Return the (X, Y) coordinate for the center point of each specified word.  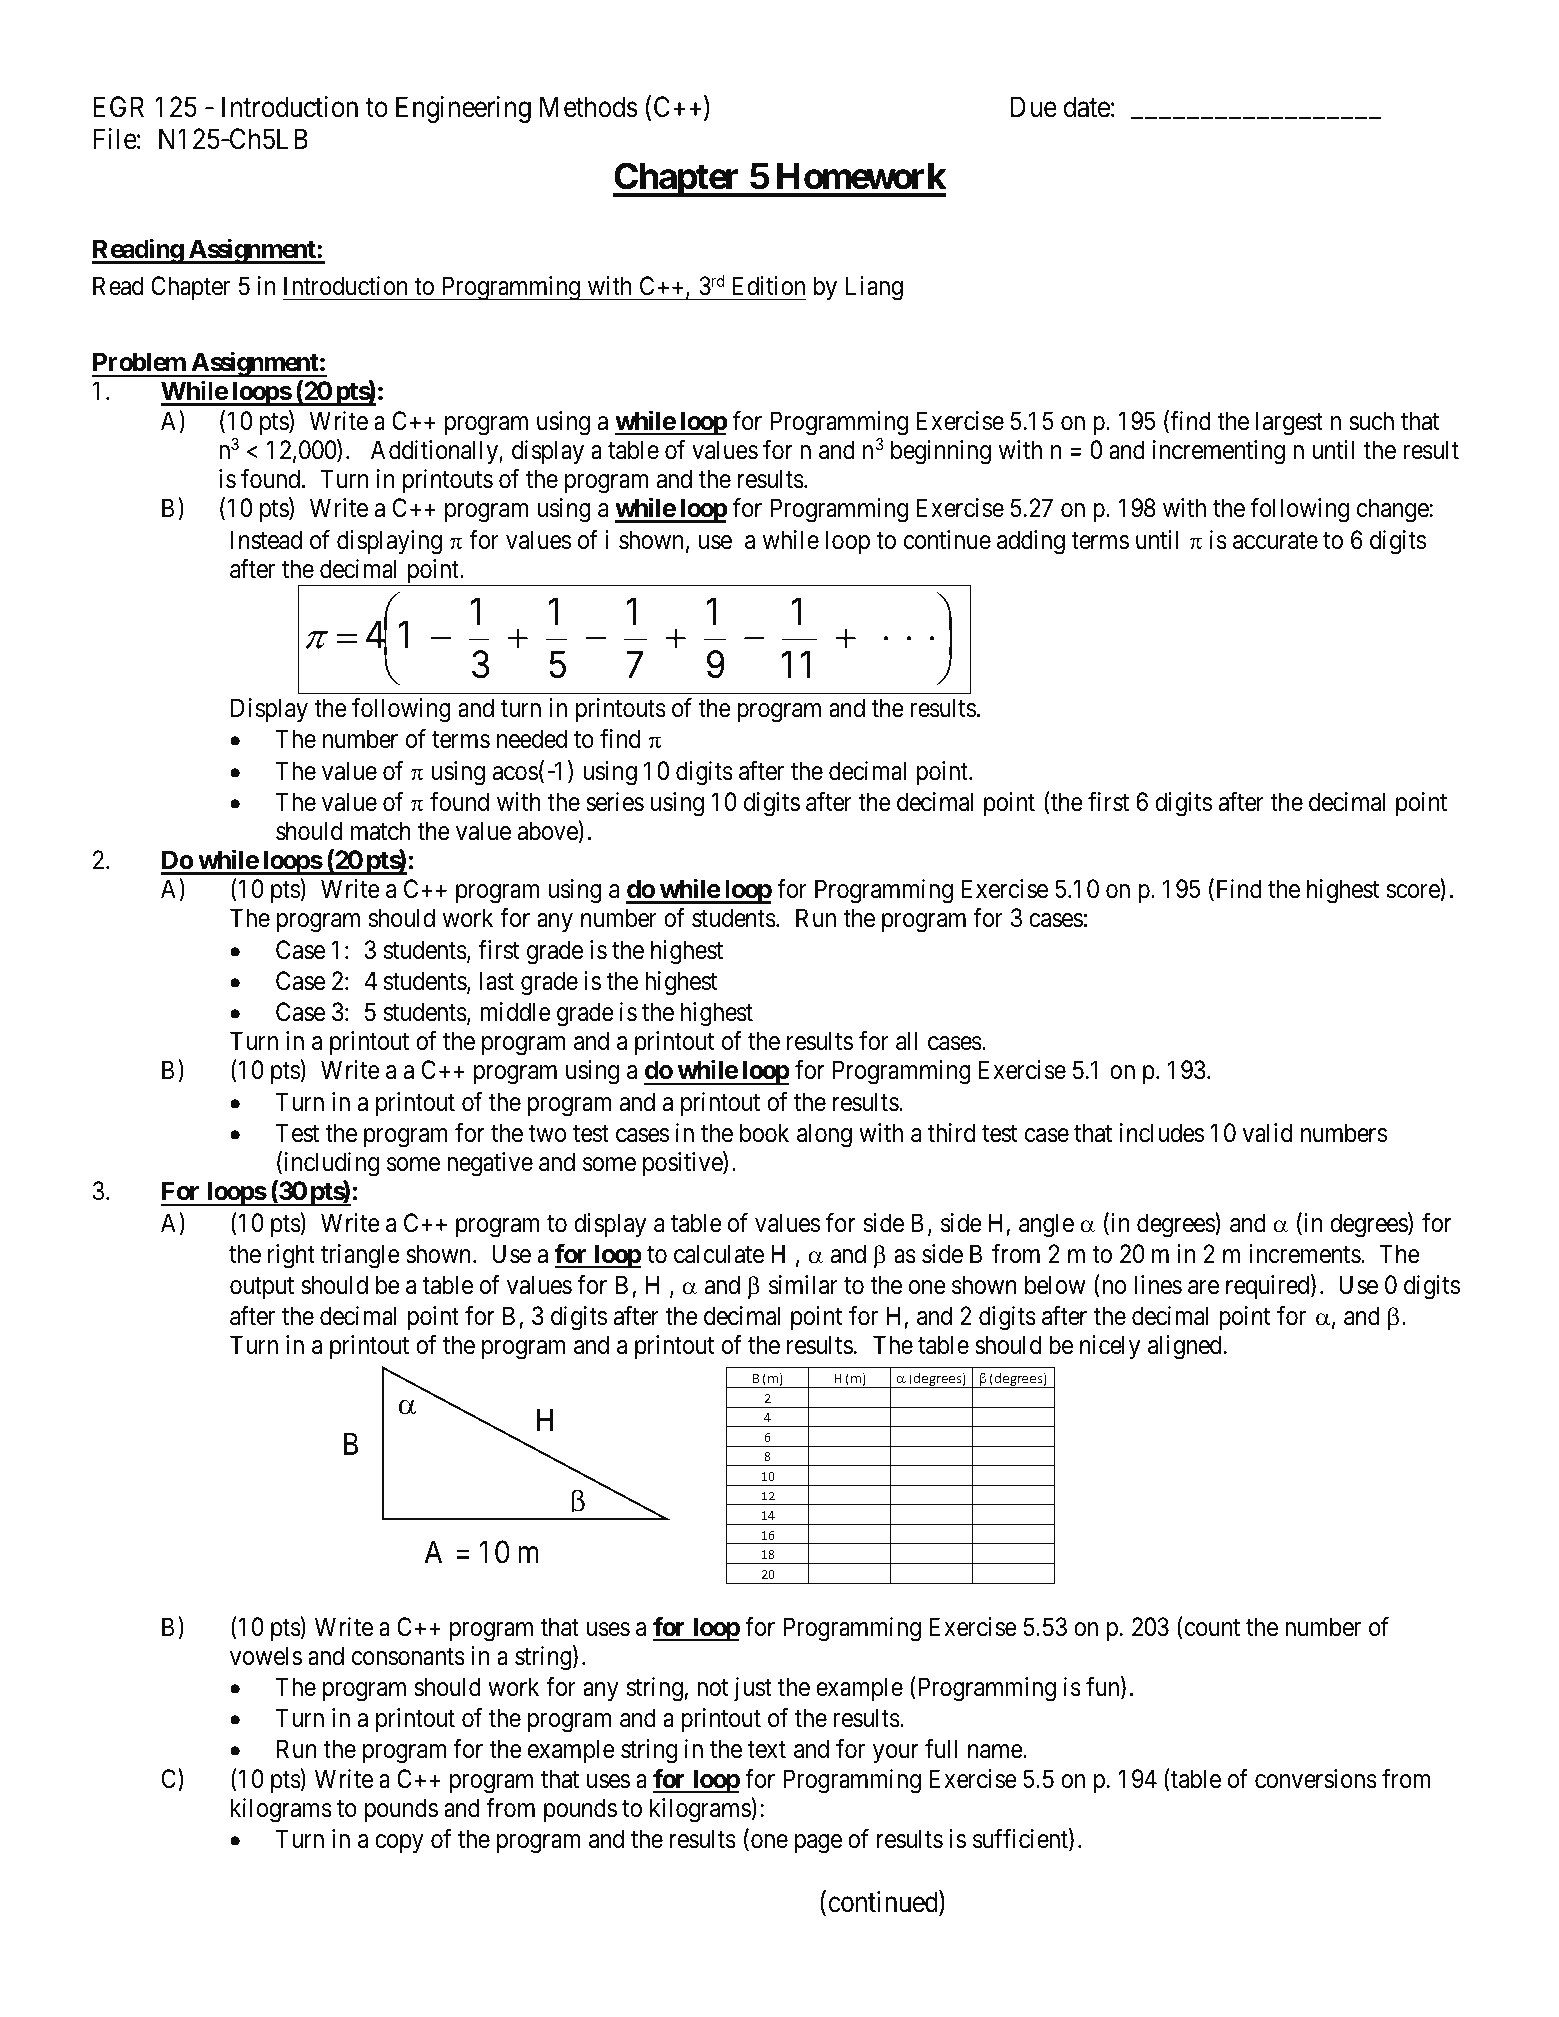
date (1086, 107)
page (818, 1844)
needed (532, 739)
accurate (1275, 541)
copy (399, 1844)
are (1203, 1288)
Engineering (463, 109)
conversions (1316, 1779)
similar (803, 1285)
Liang (874, 288)
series (615, 802)
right (291, 1256)
